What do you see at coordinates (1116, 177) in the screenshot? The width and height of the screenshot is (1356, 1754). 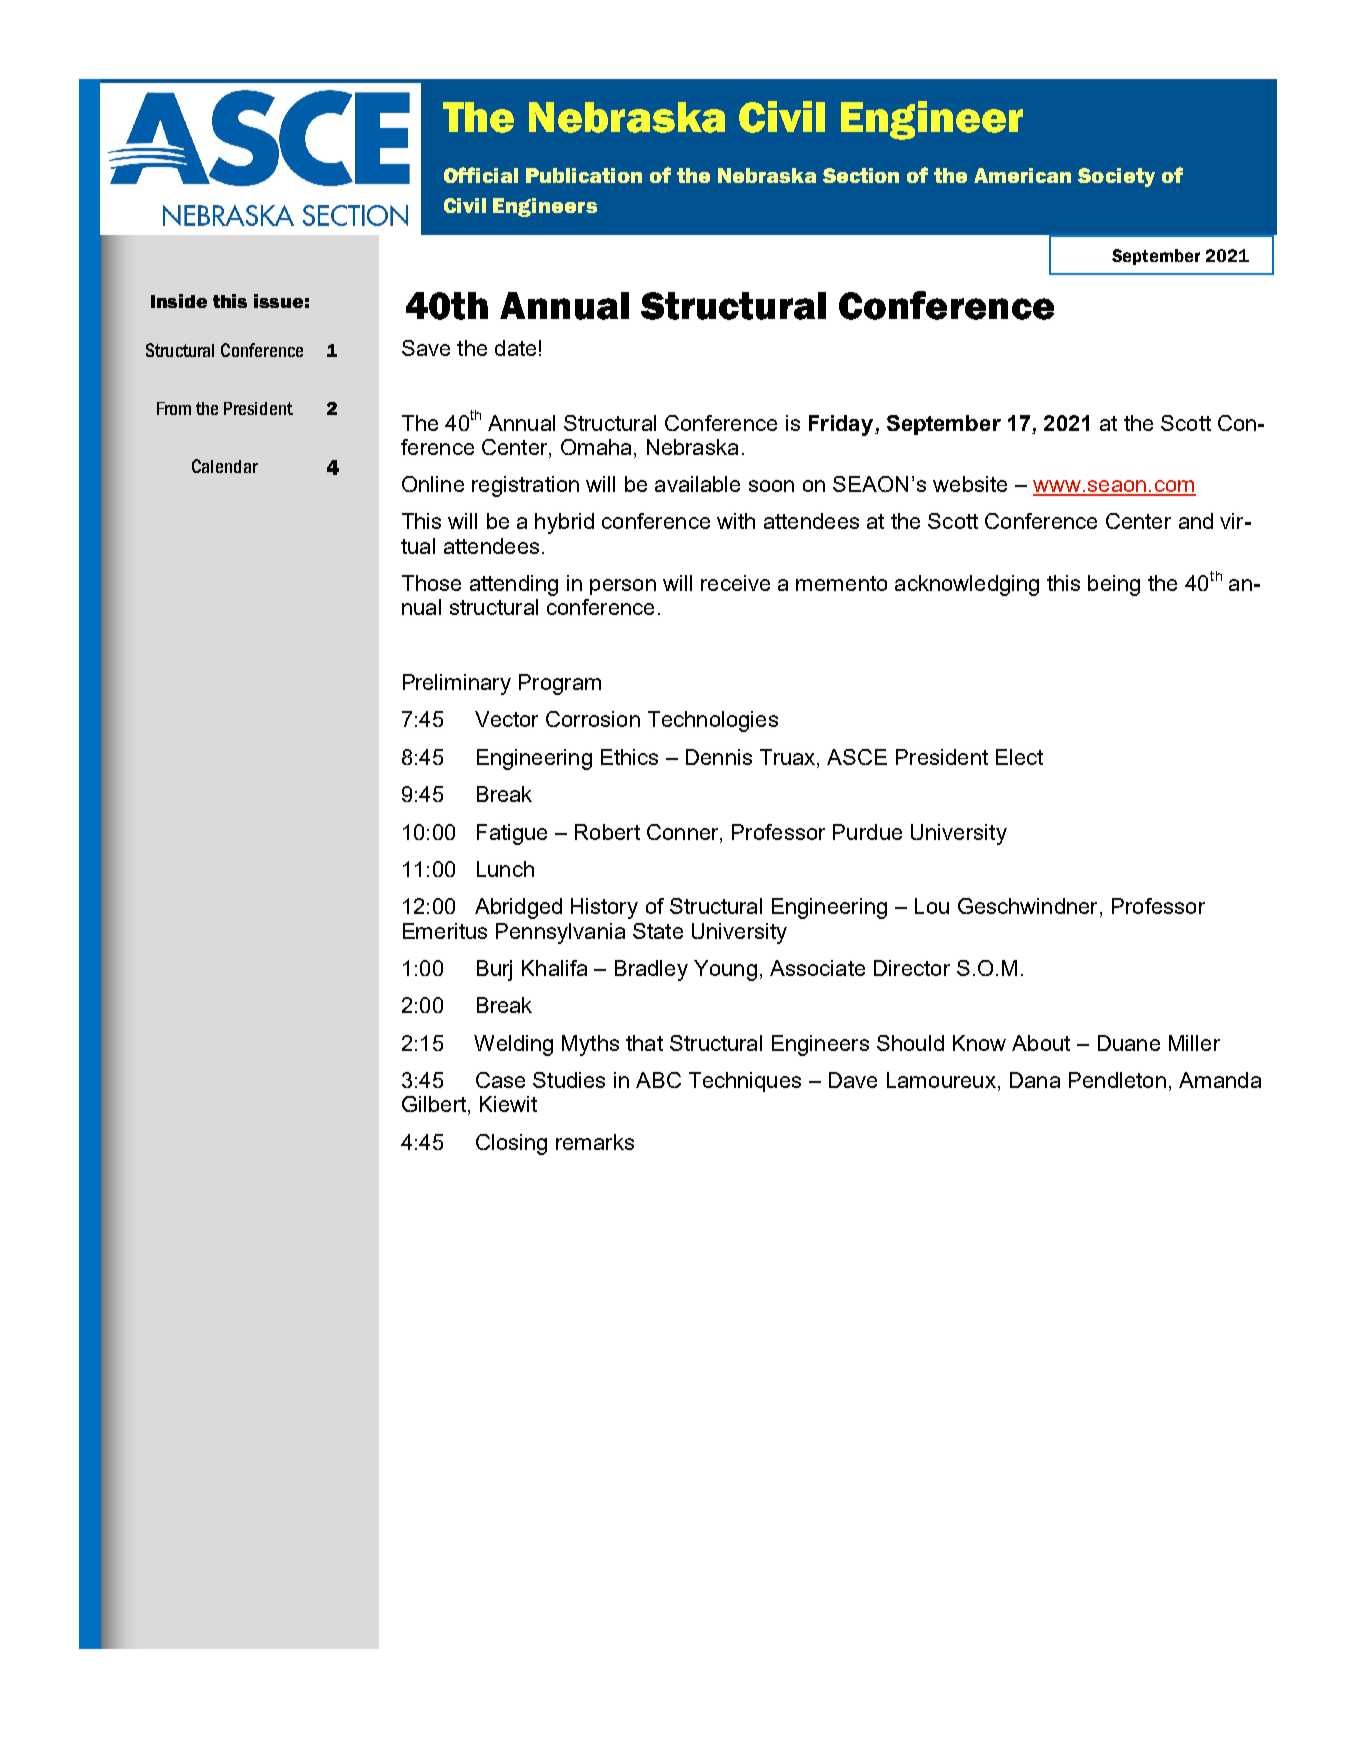 I see `Society` at bounding box center [1116, 177].
